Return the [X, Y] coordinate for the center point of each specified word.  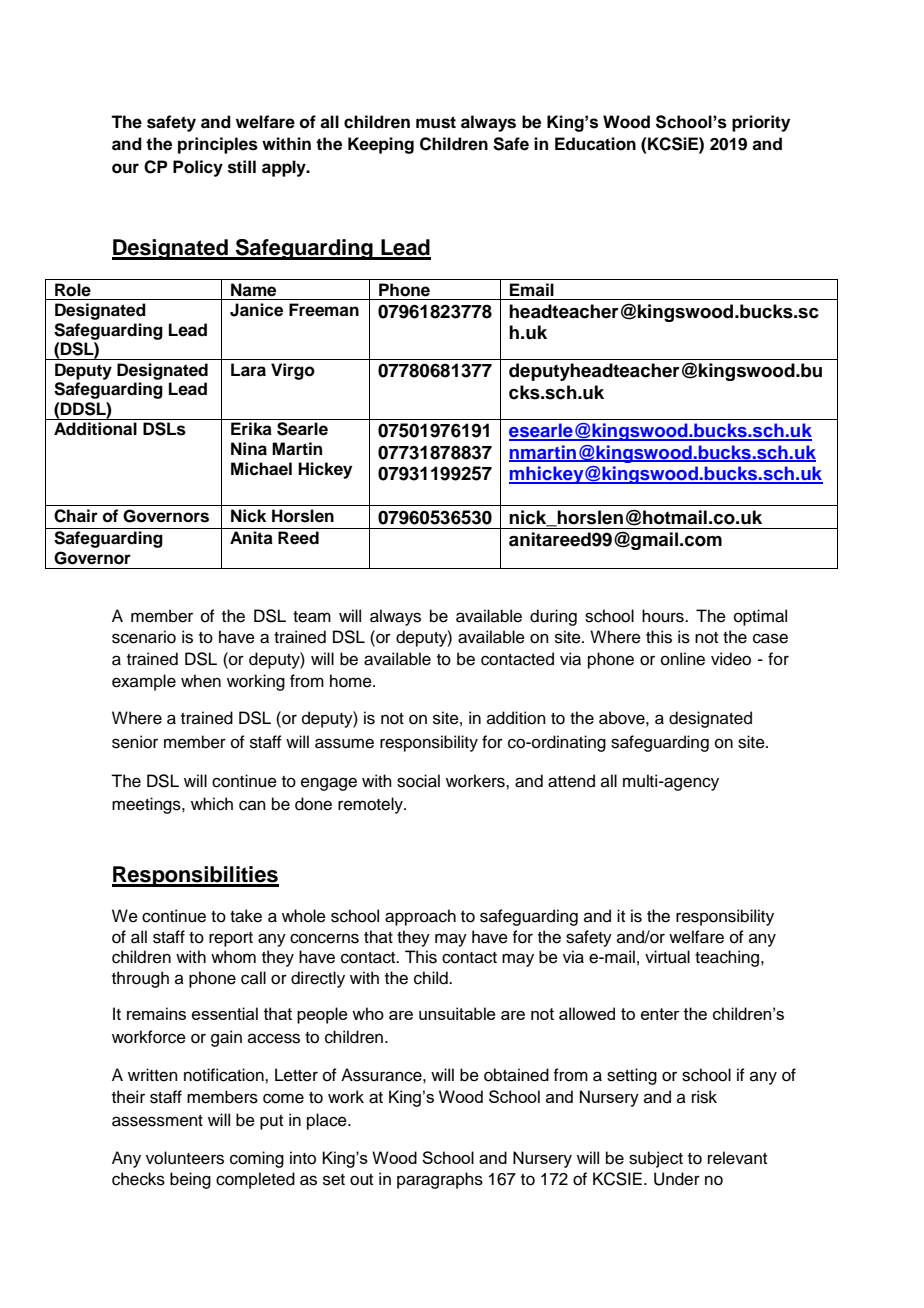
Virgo [293, 371]
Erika [251, 429]
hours [664, 616]
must [436, 122]
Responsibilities [195, 876]
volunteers [185, 1158]
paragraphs [440, 1180]
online [683, 659]
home [352, 681]
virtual [667, 957]
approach [420, 917]
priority [761, 123]
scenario [144, 637]
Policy [198, 168]
